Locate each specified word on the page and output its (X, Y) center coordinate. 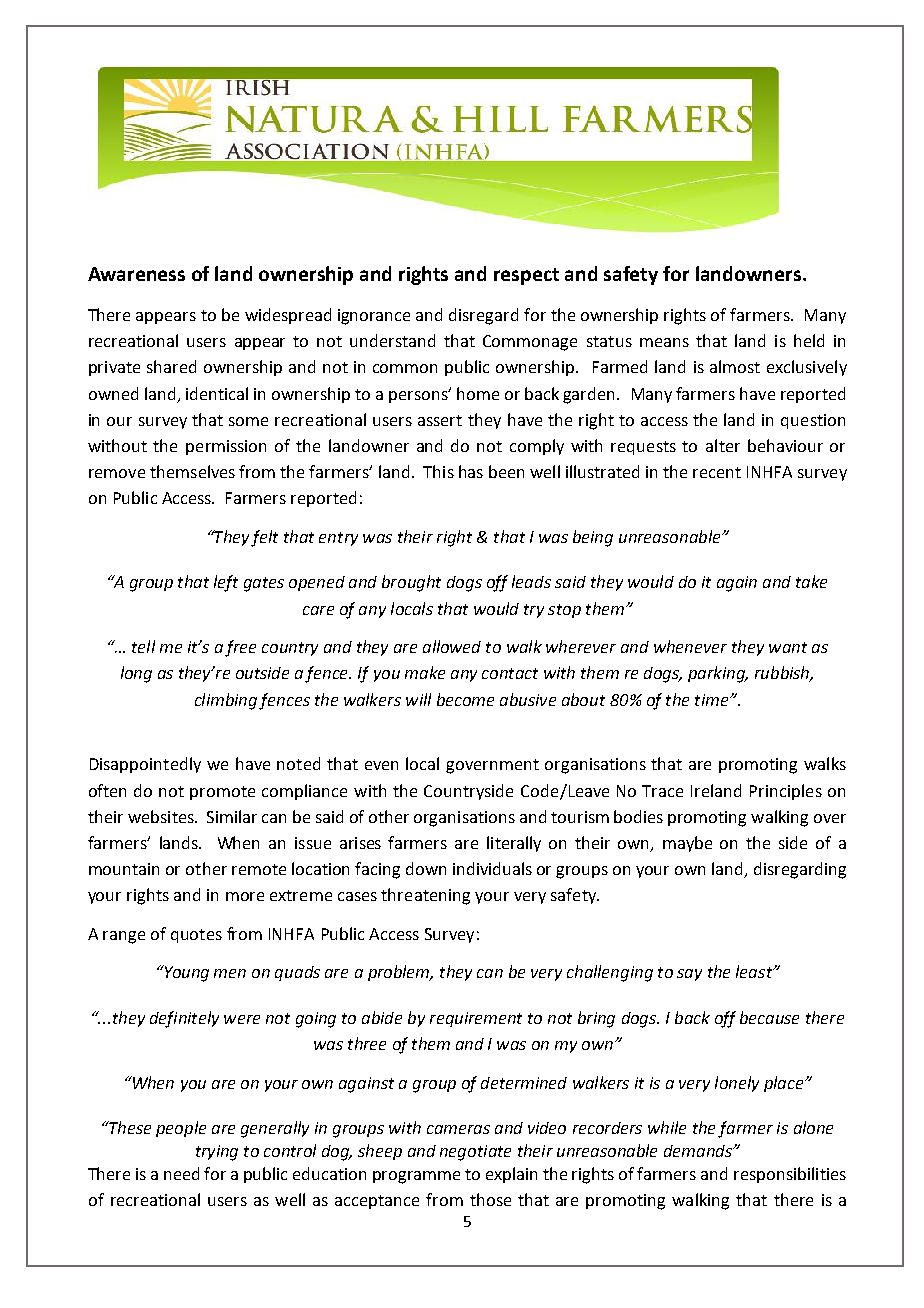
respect (526, 276)
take (811, 581)
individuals (492, 868)
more (245, 896)
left (226, 583)
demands (699, 1151)
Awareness (136, 274)
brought (411, 583)
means (664, 342)
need (181, 1173)
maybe (687, 844)
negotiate (475, 1153)
